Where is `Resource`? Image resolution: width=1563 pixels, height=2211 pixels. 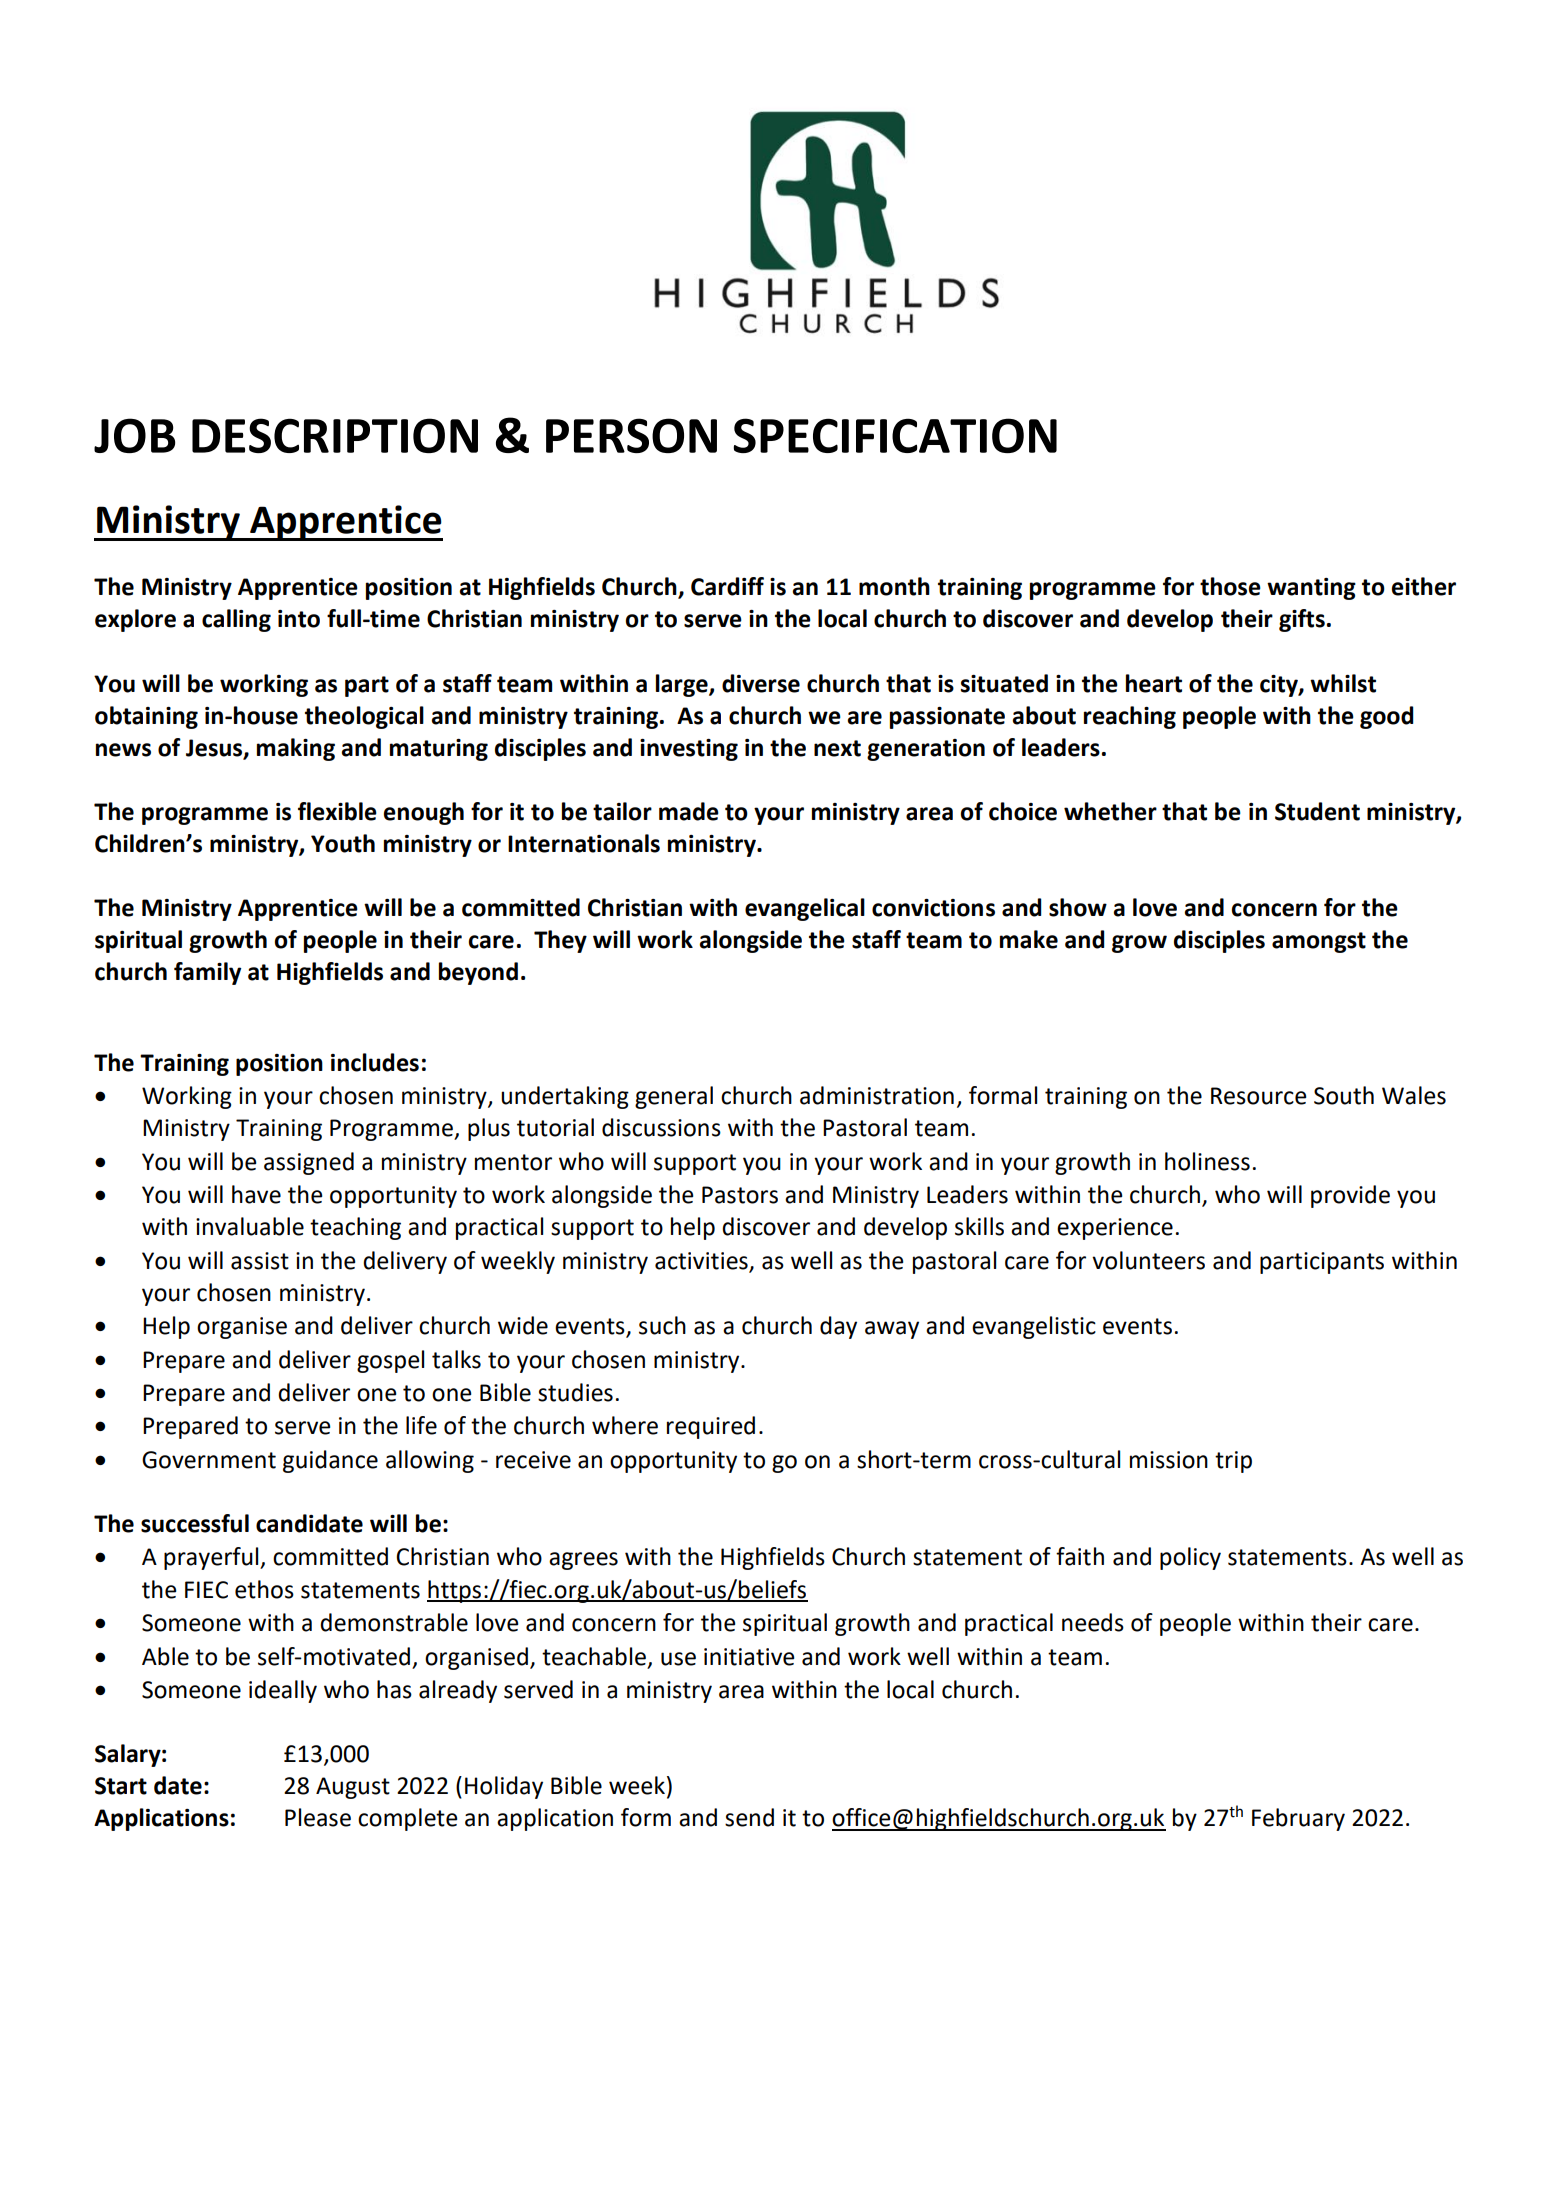 Resource is located at coordinates (1258, 1096).
